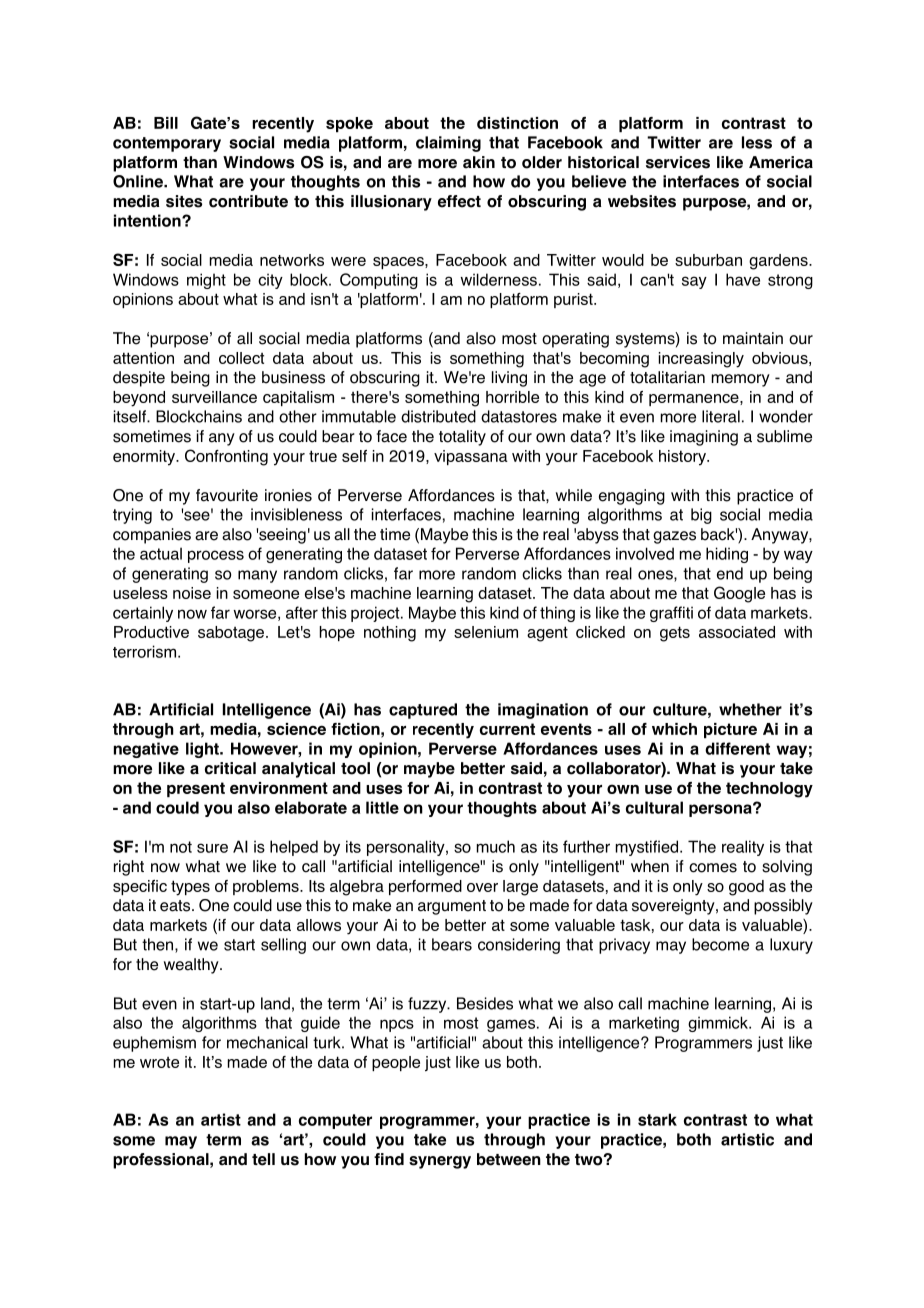 The height and width of the document is (1308, 924). What do you see at coordinates (214, 397) in the document?
I see `surveillance` at bounding box center [214, 397].
